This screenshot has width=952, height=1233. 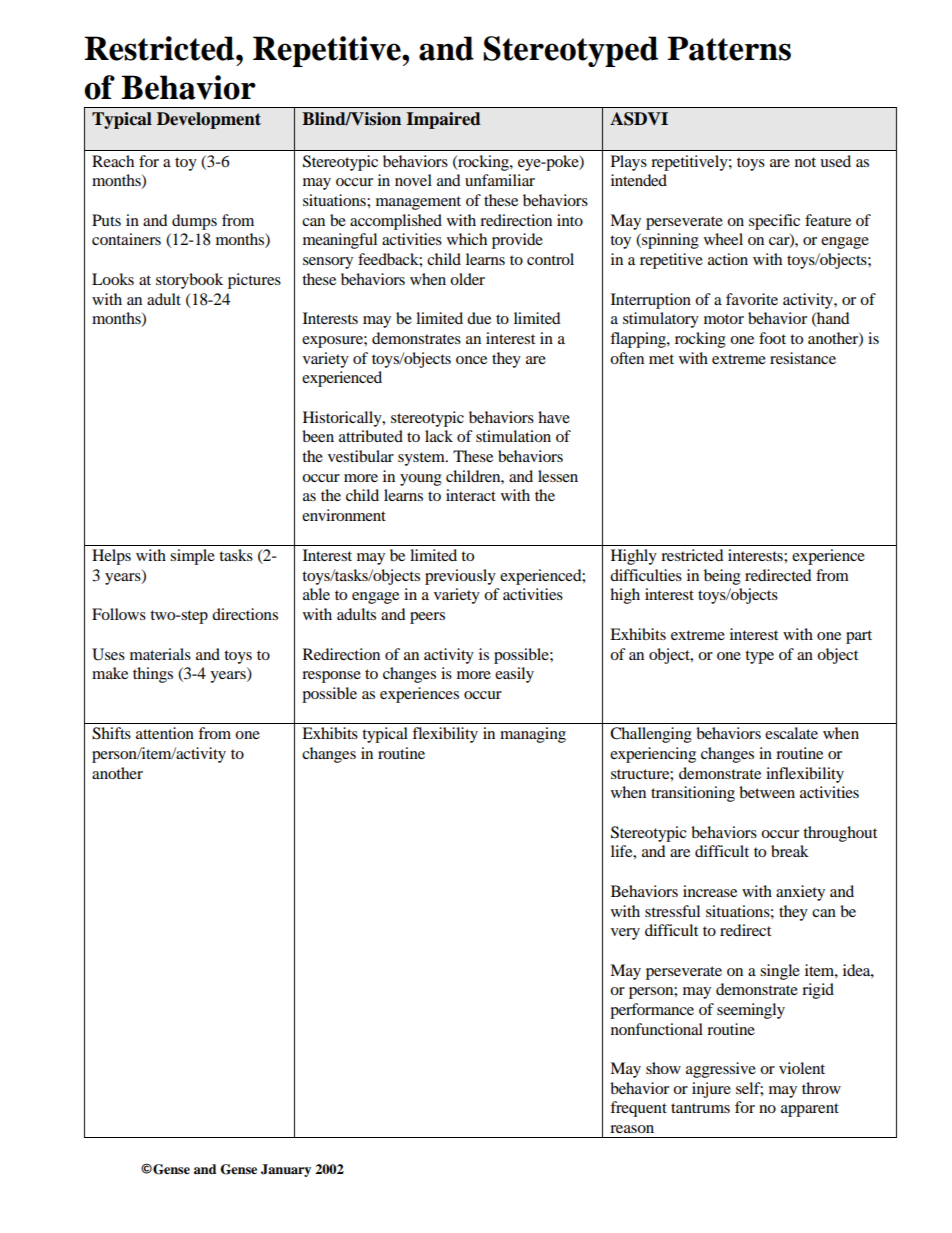 I want to click on stimulation, so click(x=513, y=436).
